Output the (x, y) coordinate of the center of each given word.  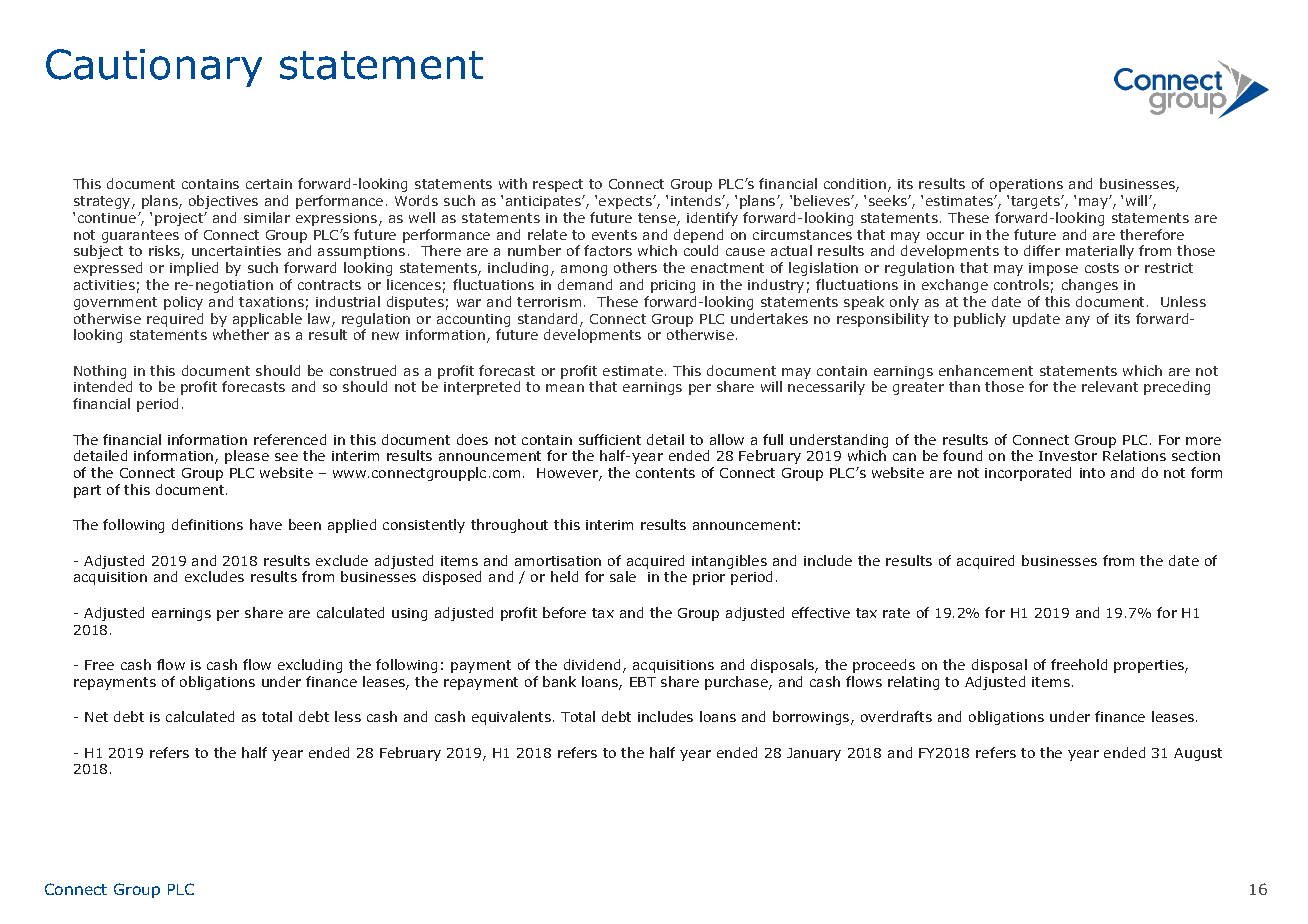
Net (96, 717)
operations (1026, 185)
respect (558, 185)
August (1198, 754)
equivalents (511, 718)
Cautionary (154, 68)
